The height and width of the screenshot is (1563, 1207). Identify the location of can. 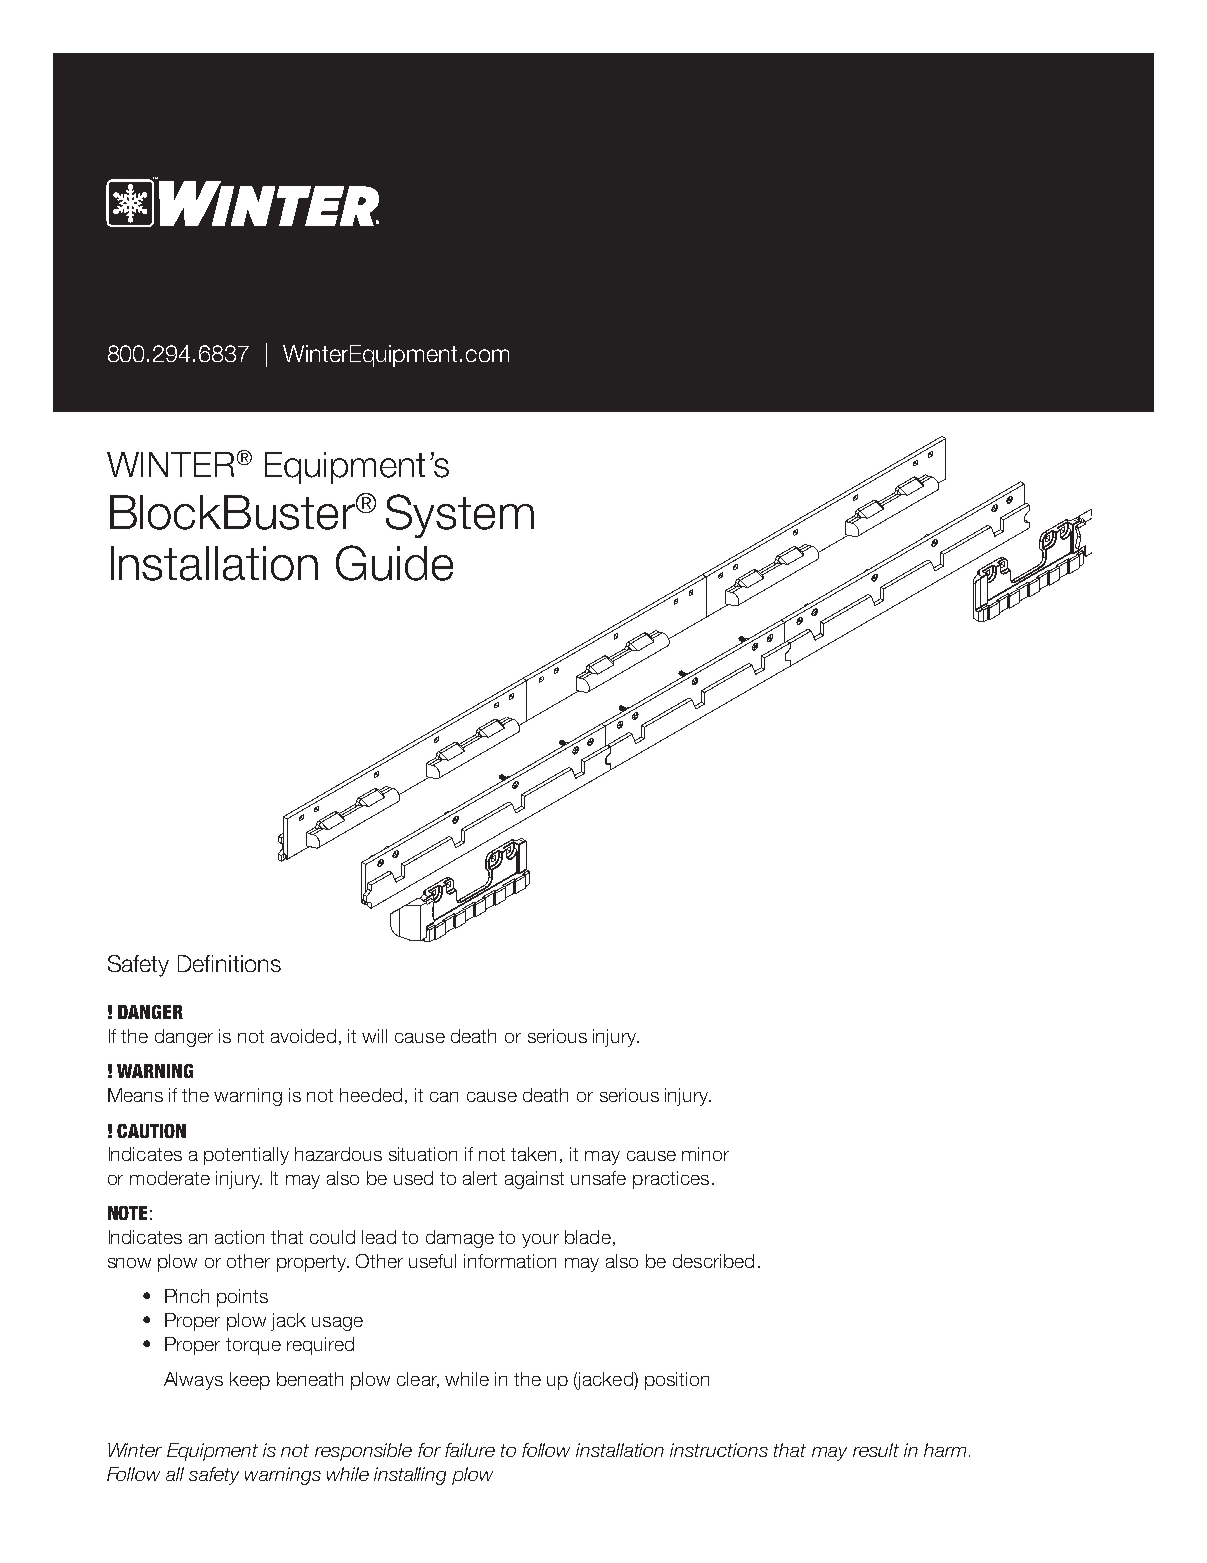
(444, 1097).
